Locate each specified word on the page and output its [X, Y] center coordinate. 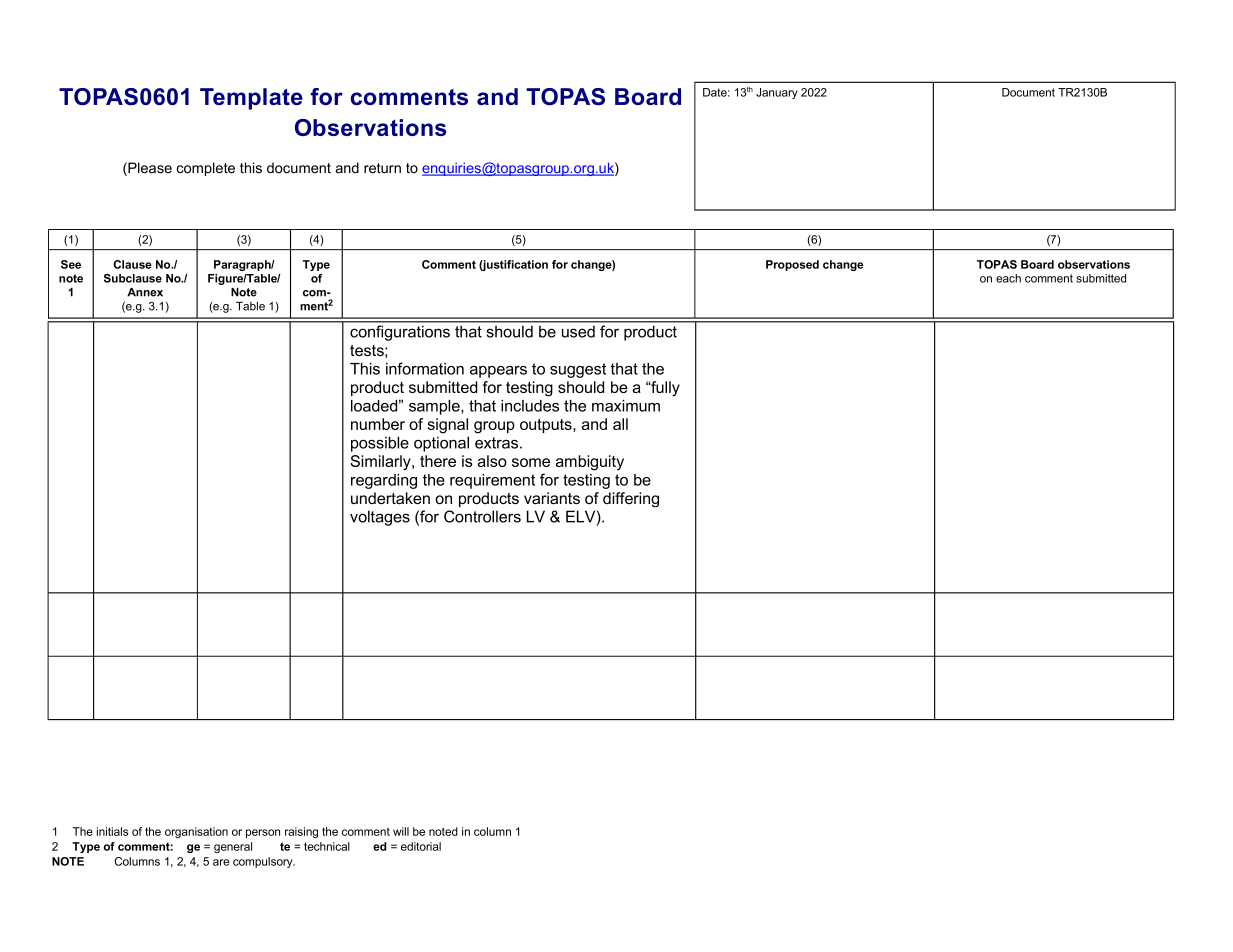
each [1008, 278]
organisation [196, 832]
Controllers [482, 516]
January [777, 93]
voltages [380, 518]
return [382, 168]
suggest [578, 370]
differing [631, 499]
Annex [145, 292]
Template [251, 99]
